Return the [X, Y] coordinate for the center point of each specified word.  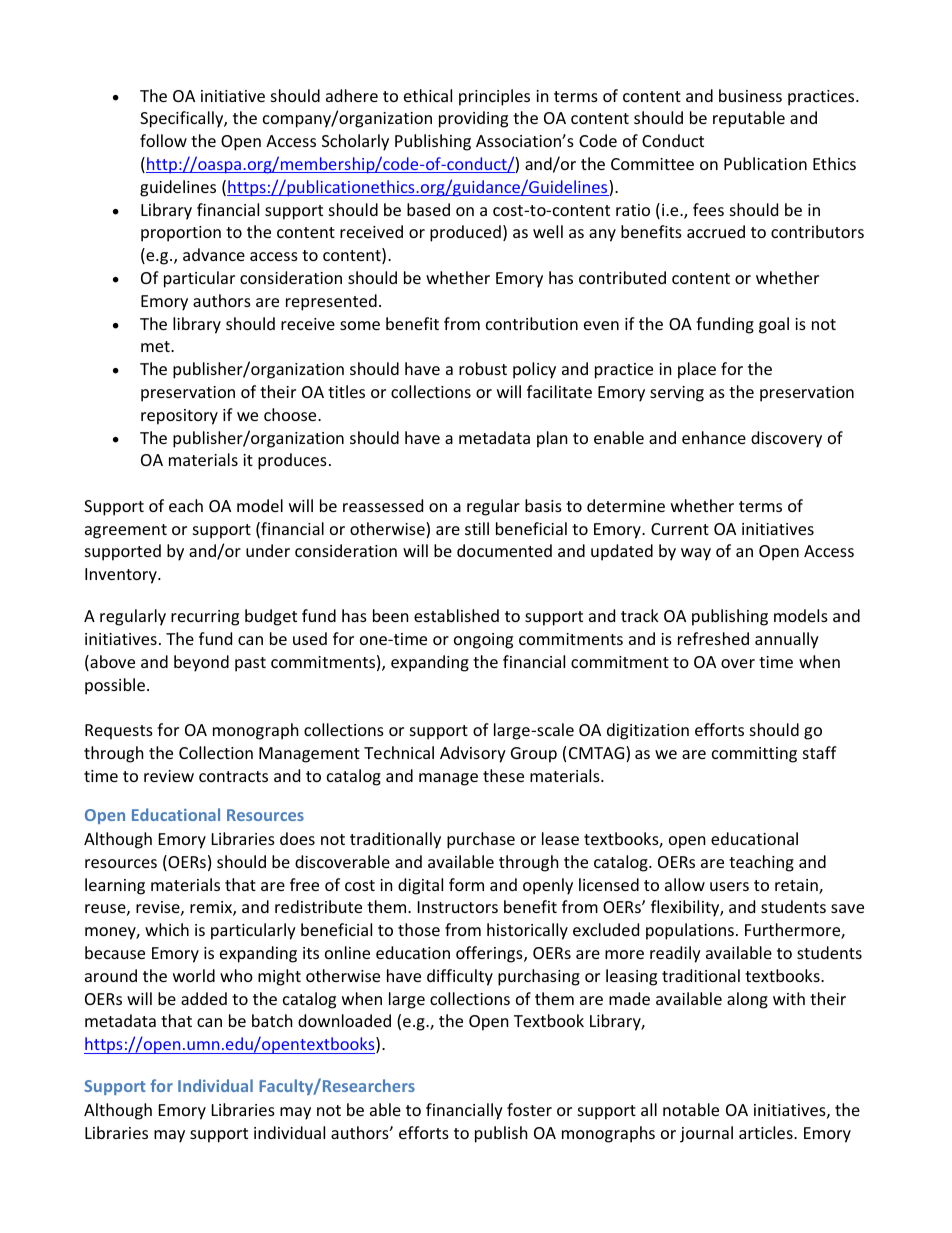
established [456, 615]
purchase [481, 840]
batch [272, 1020]
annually [787, 640]
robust [483, 368]
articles [767, 1132]
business [750, 95]
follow [163, 140]
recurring [205, 618]
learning [115, 886]
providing [473, 119]
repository [179, 417]
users [729, 886]
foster [529, 1109]
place [697, 370]
